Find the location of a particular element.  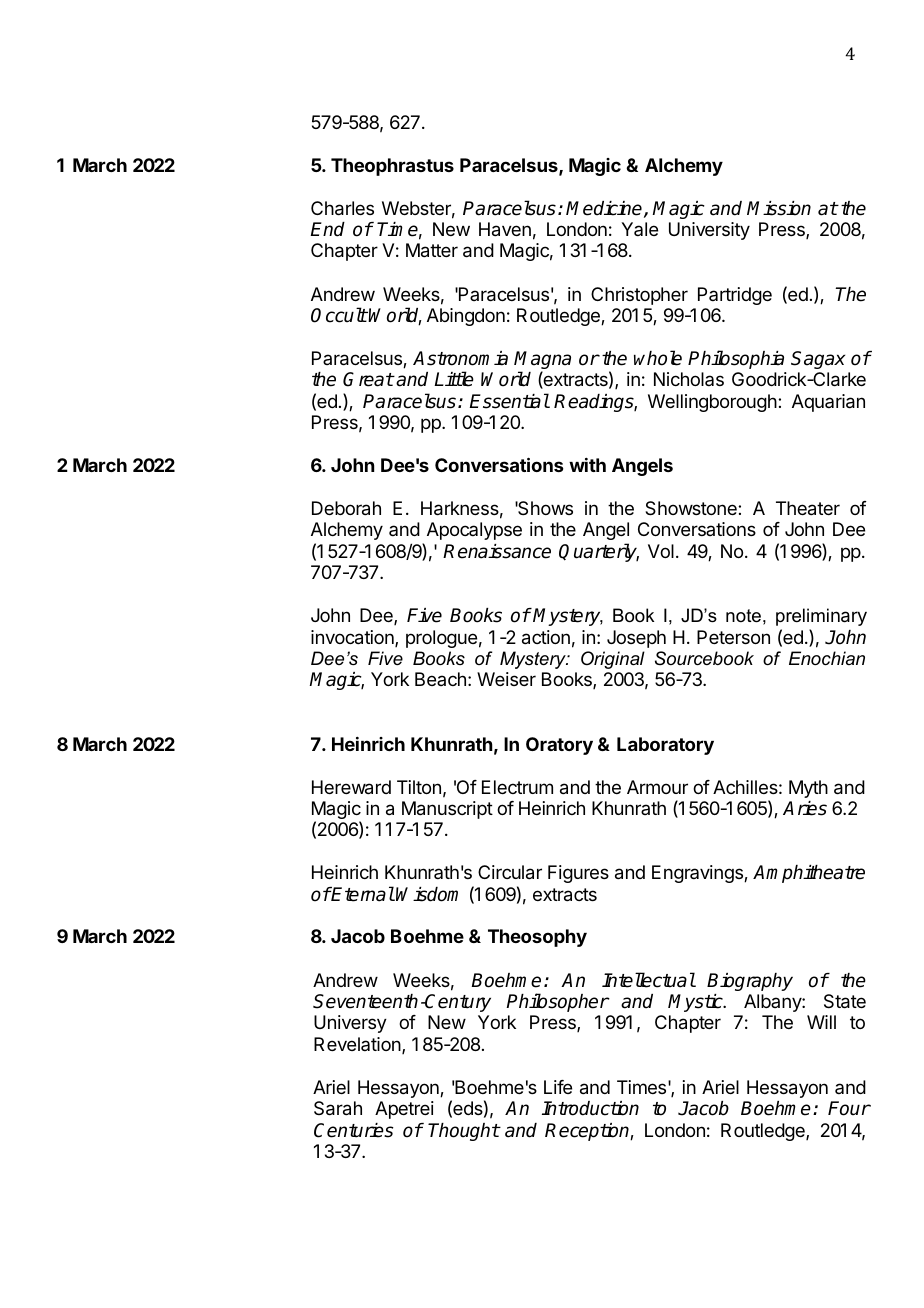

Matter is located at coordinates (432, 250).
